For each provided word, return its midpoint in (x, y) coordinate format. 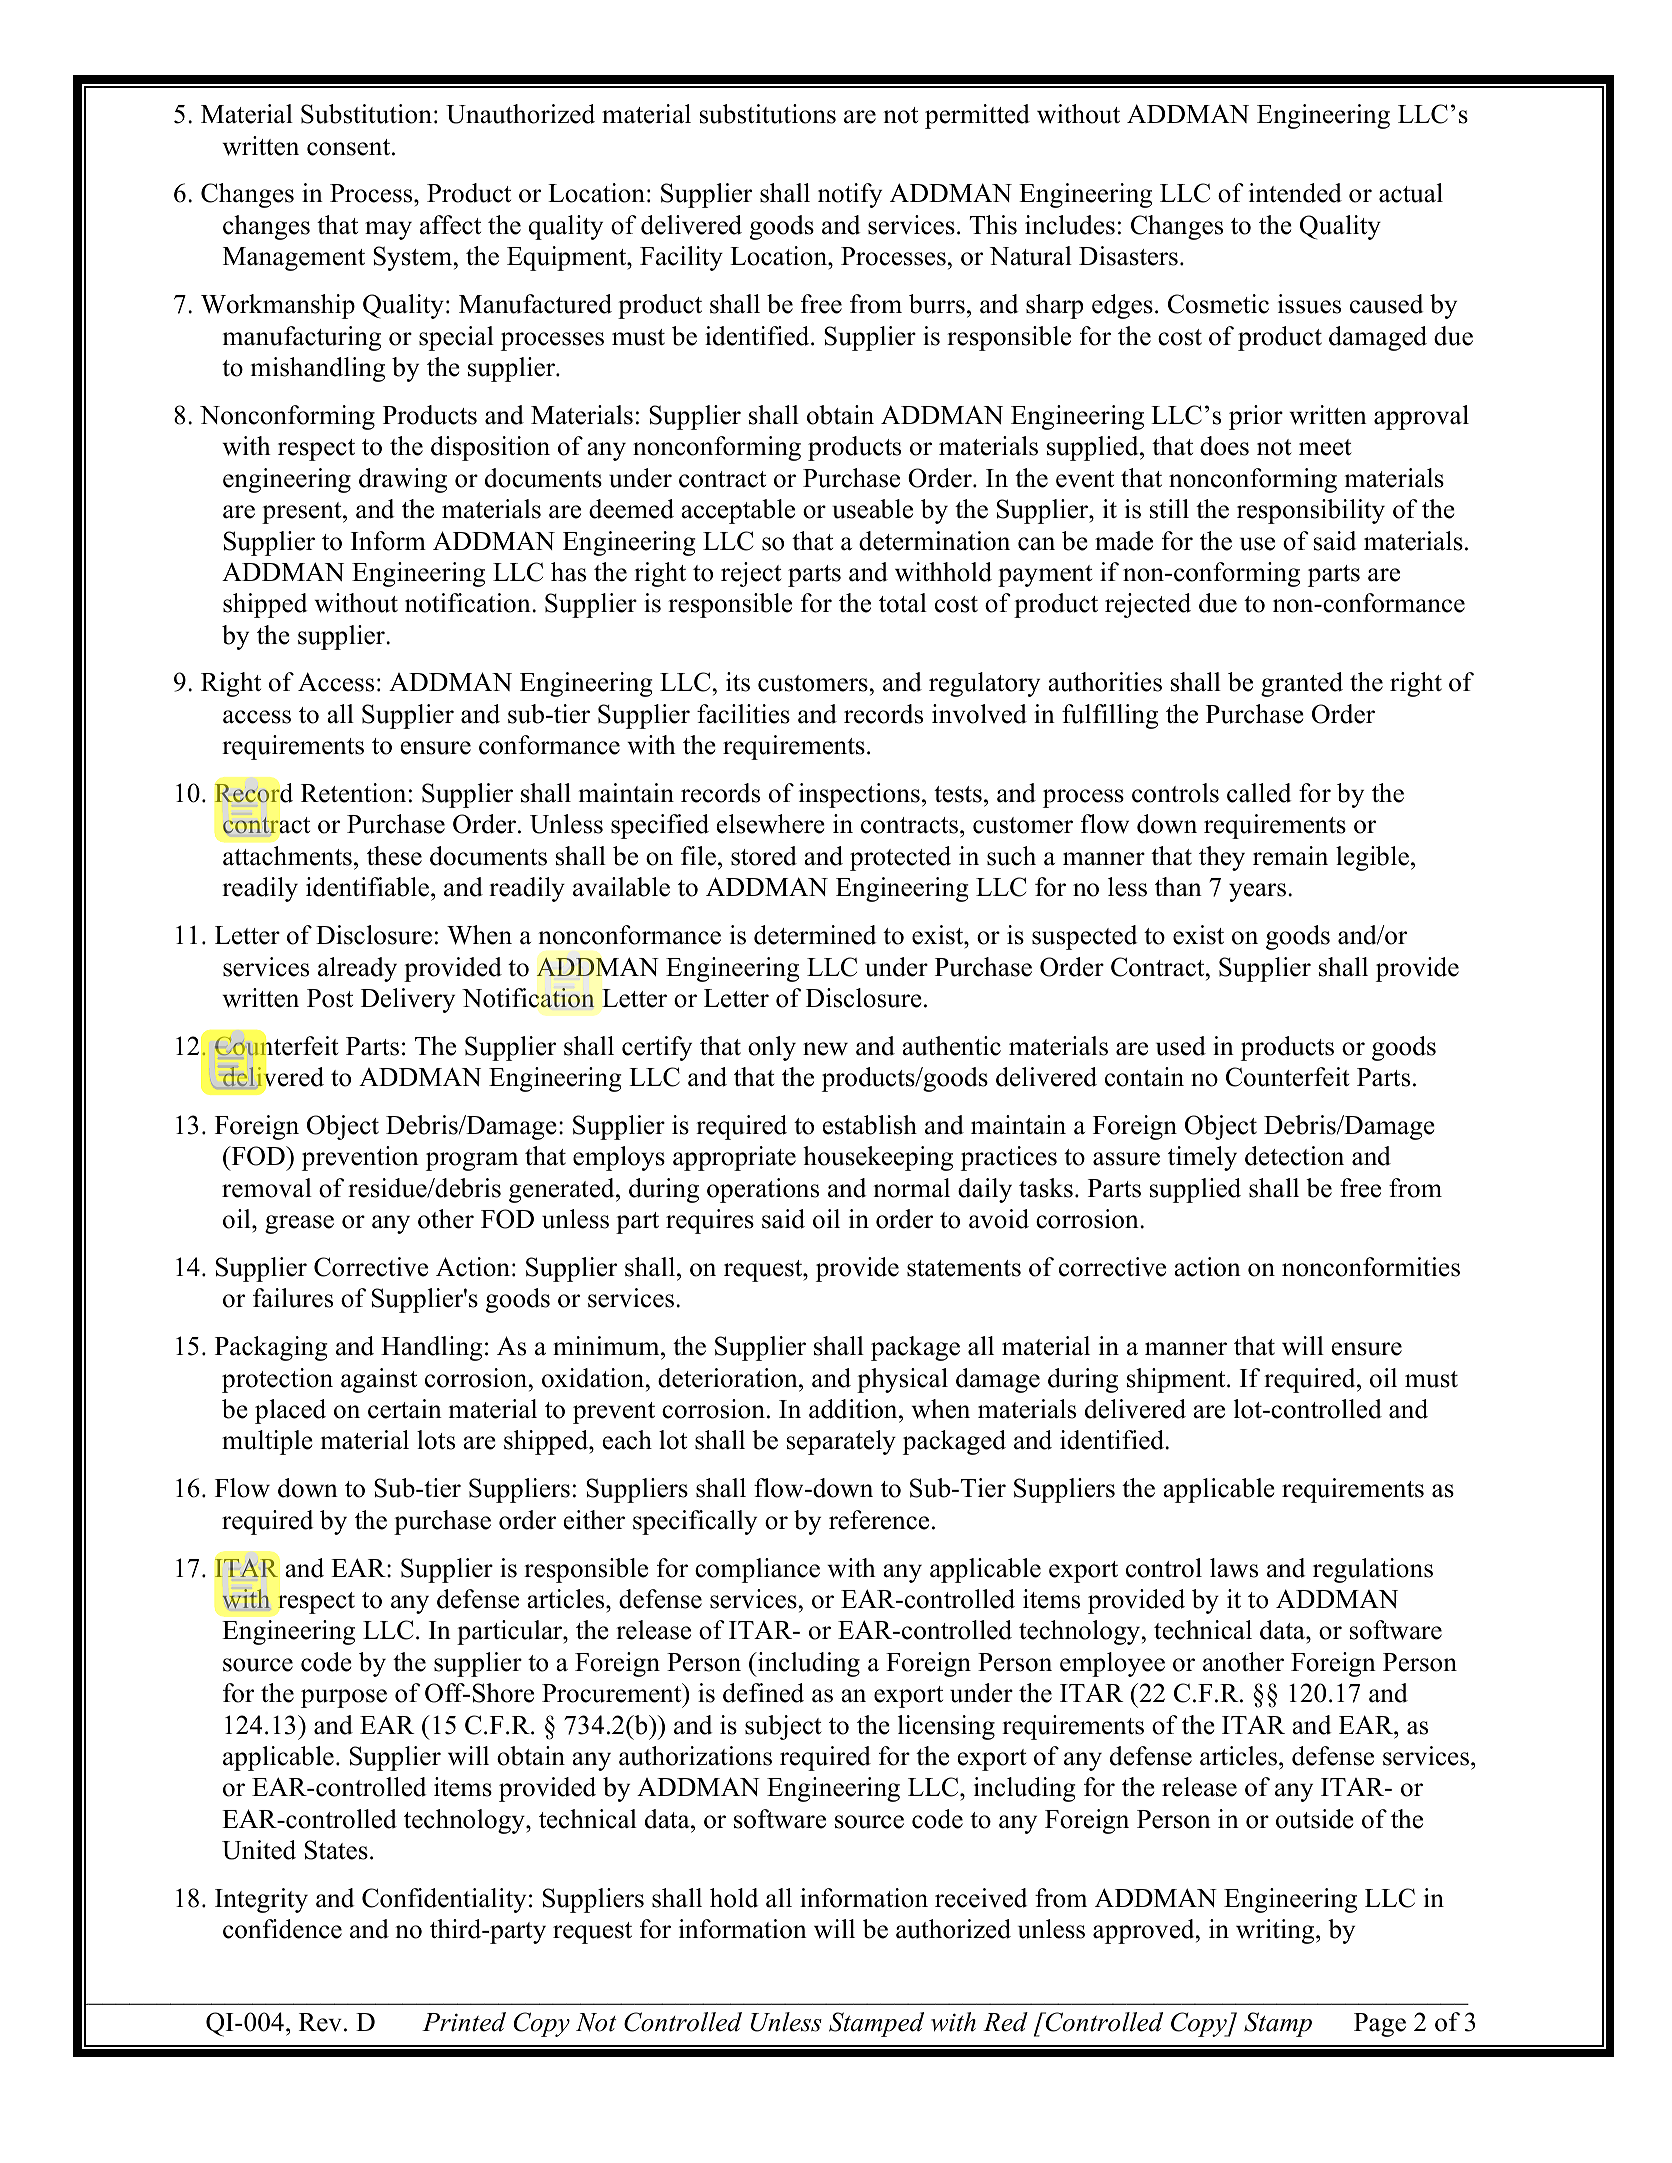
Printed (464, 2022)
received (981, 1898)
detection (1294, 1156)
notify (850, 195)
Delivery (408, 1000)
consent (350, 147)
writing (1276, 1931)
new (825, 1049)
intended (1295, 193)
